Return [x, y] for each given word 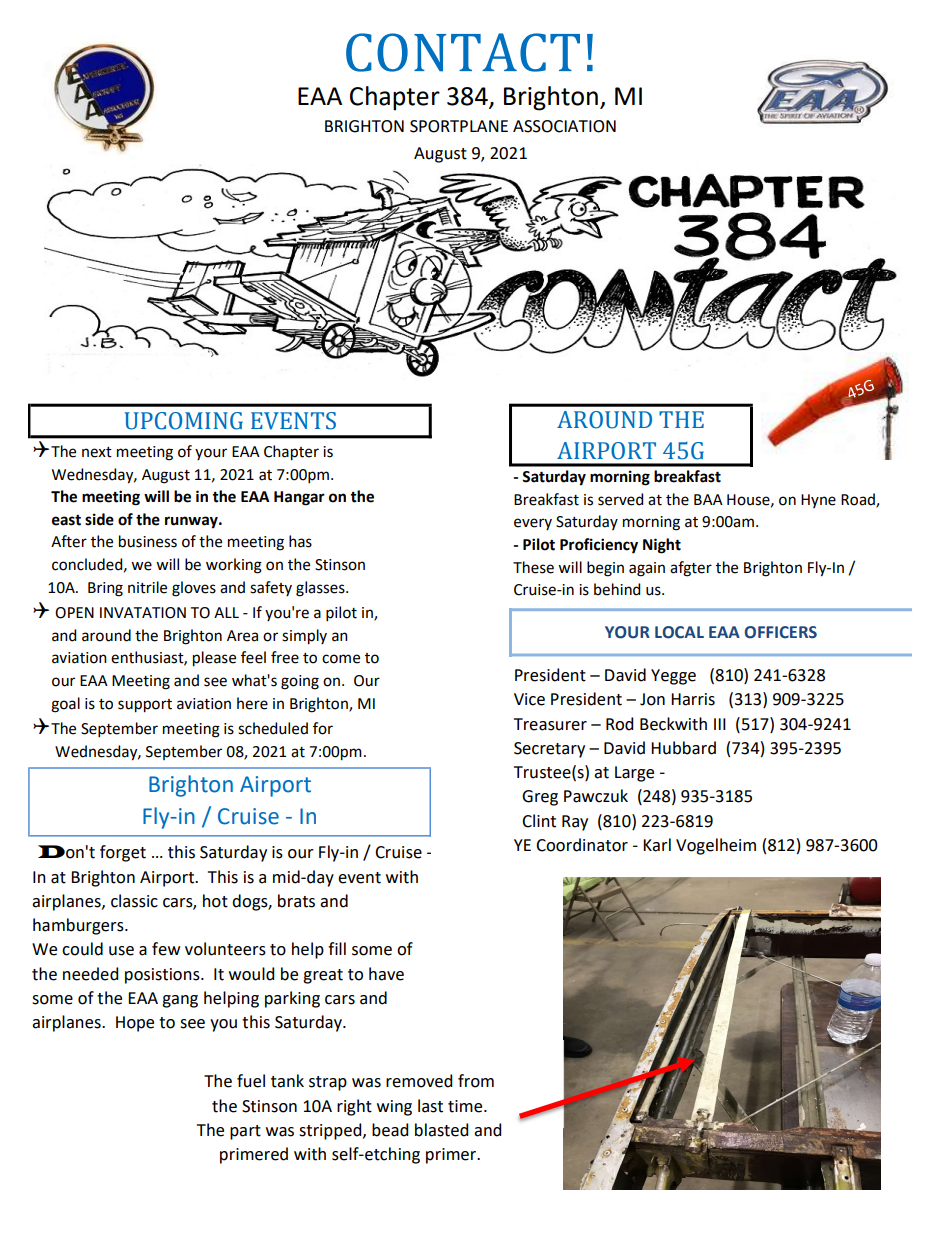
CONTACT [463, 52]
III [720, 724]
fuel [251, 1081]
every [533, 524]
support [145, 706]
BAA [708, 499]
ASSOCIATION [564, 126]
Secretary [549, 750]
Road [859, 500]
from [476, 1081]
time [466, 1106]
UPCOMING [183, 421]
